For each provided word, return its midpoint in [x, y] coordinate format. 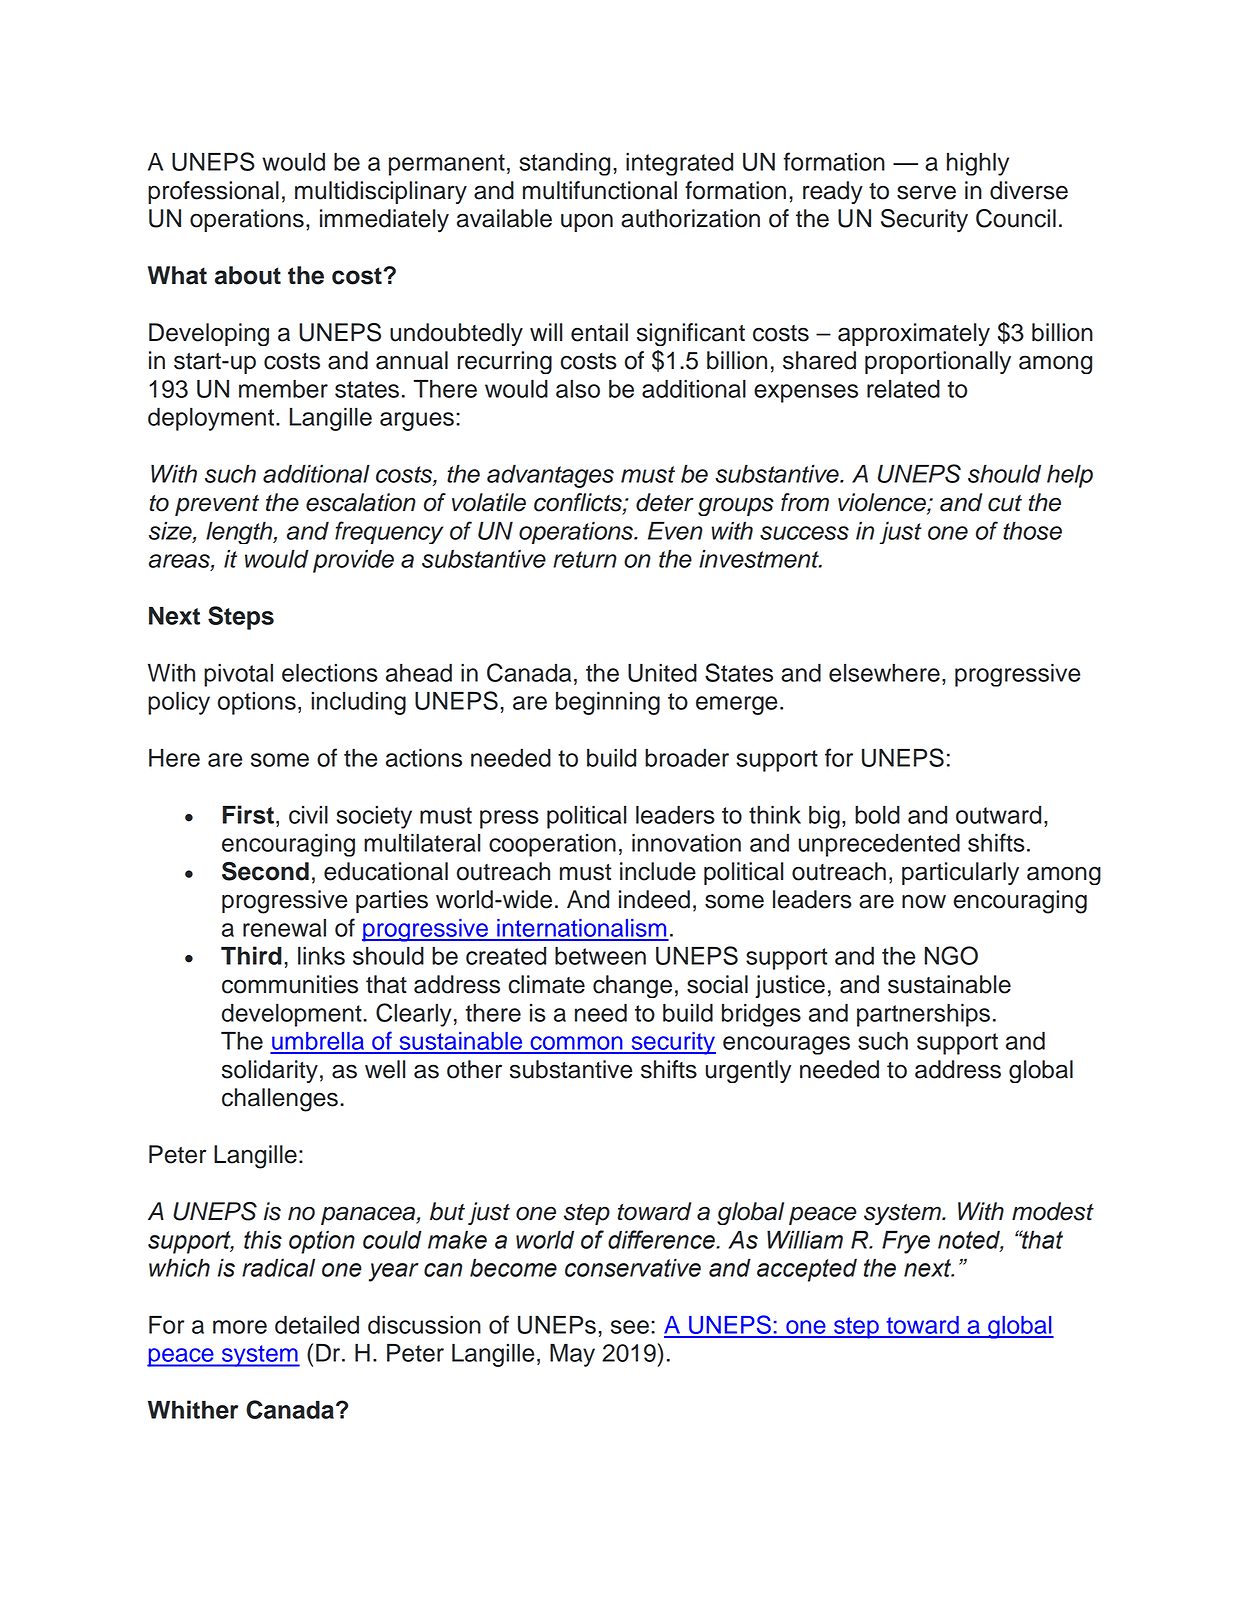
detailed [317, 1324]
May [572, 1355]
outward [998, 815]
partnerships [923, 1015]
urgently [748, 1071]
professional [213, 192]
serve [926, 192]
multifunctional [600, 190]
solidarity [270, 1071]
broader [687, 758]
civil [308, 815]
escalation [361, 502]
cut [1005, 503]
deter [665, 502]
